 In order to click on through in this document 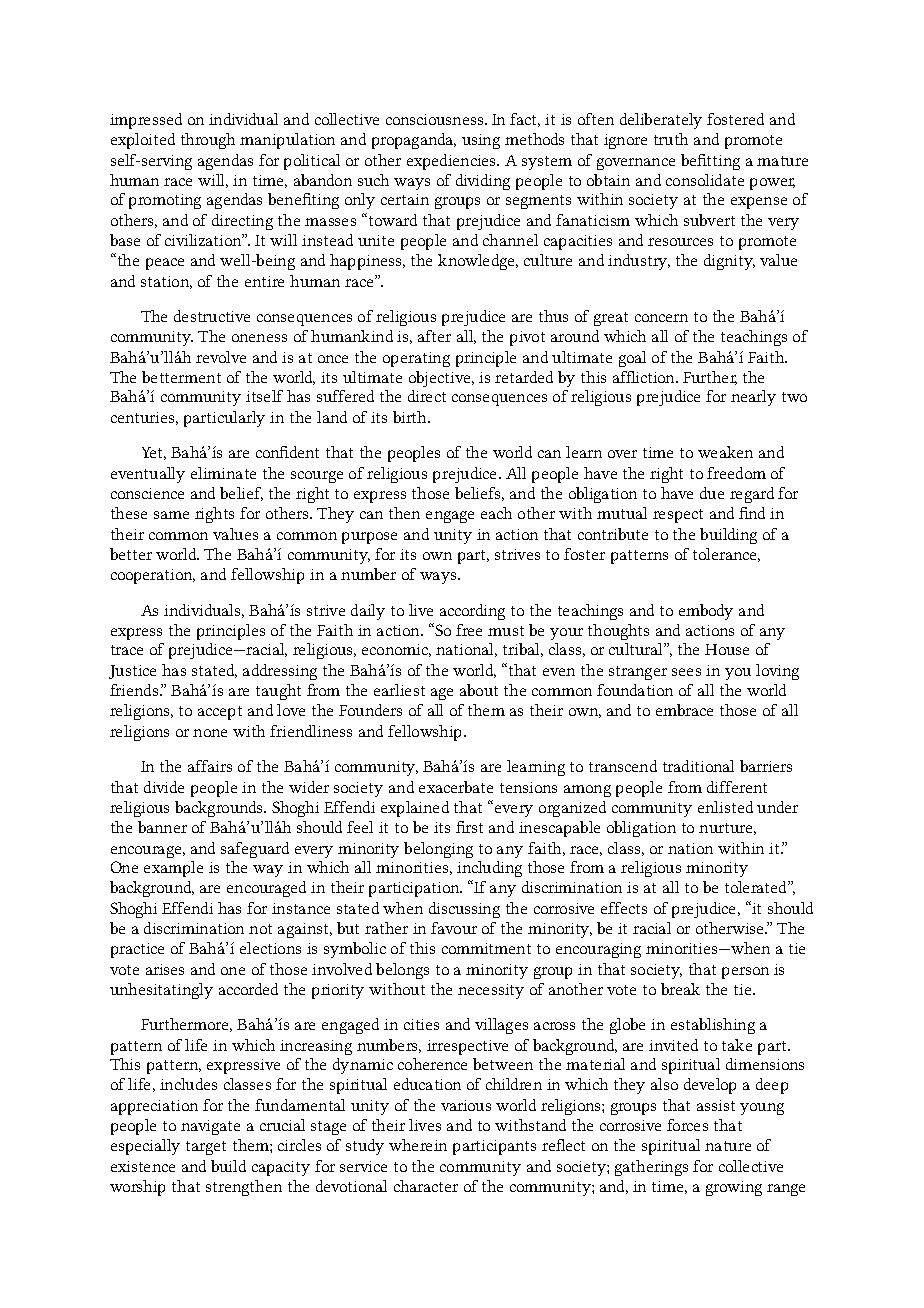, I will do `click(208, 141)`.
